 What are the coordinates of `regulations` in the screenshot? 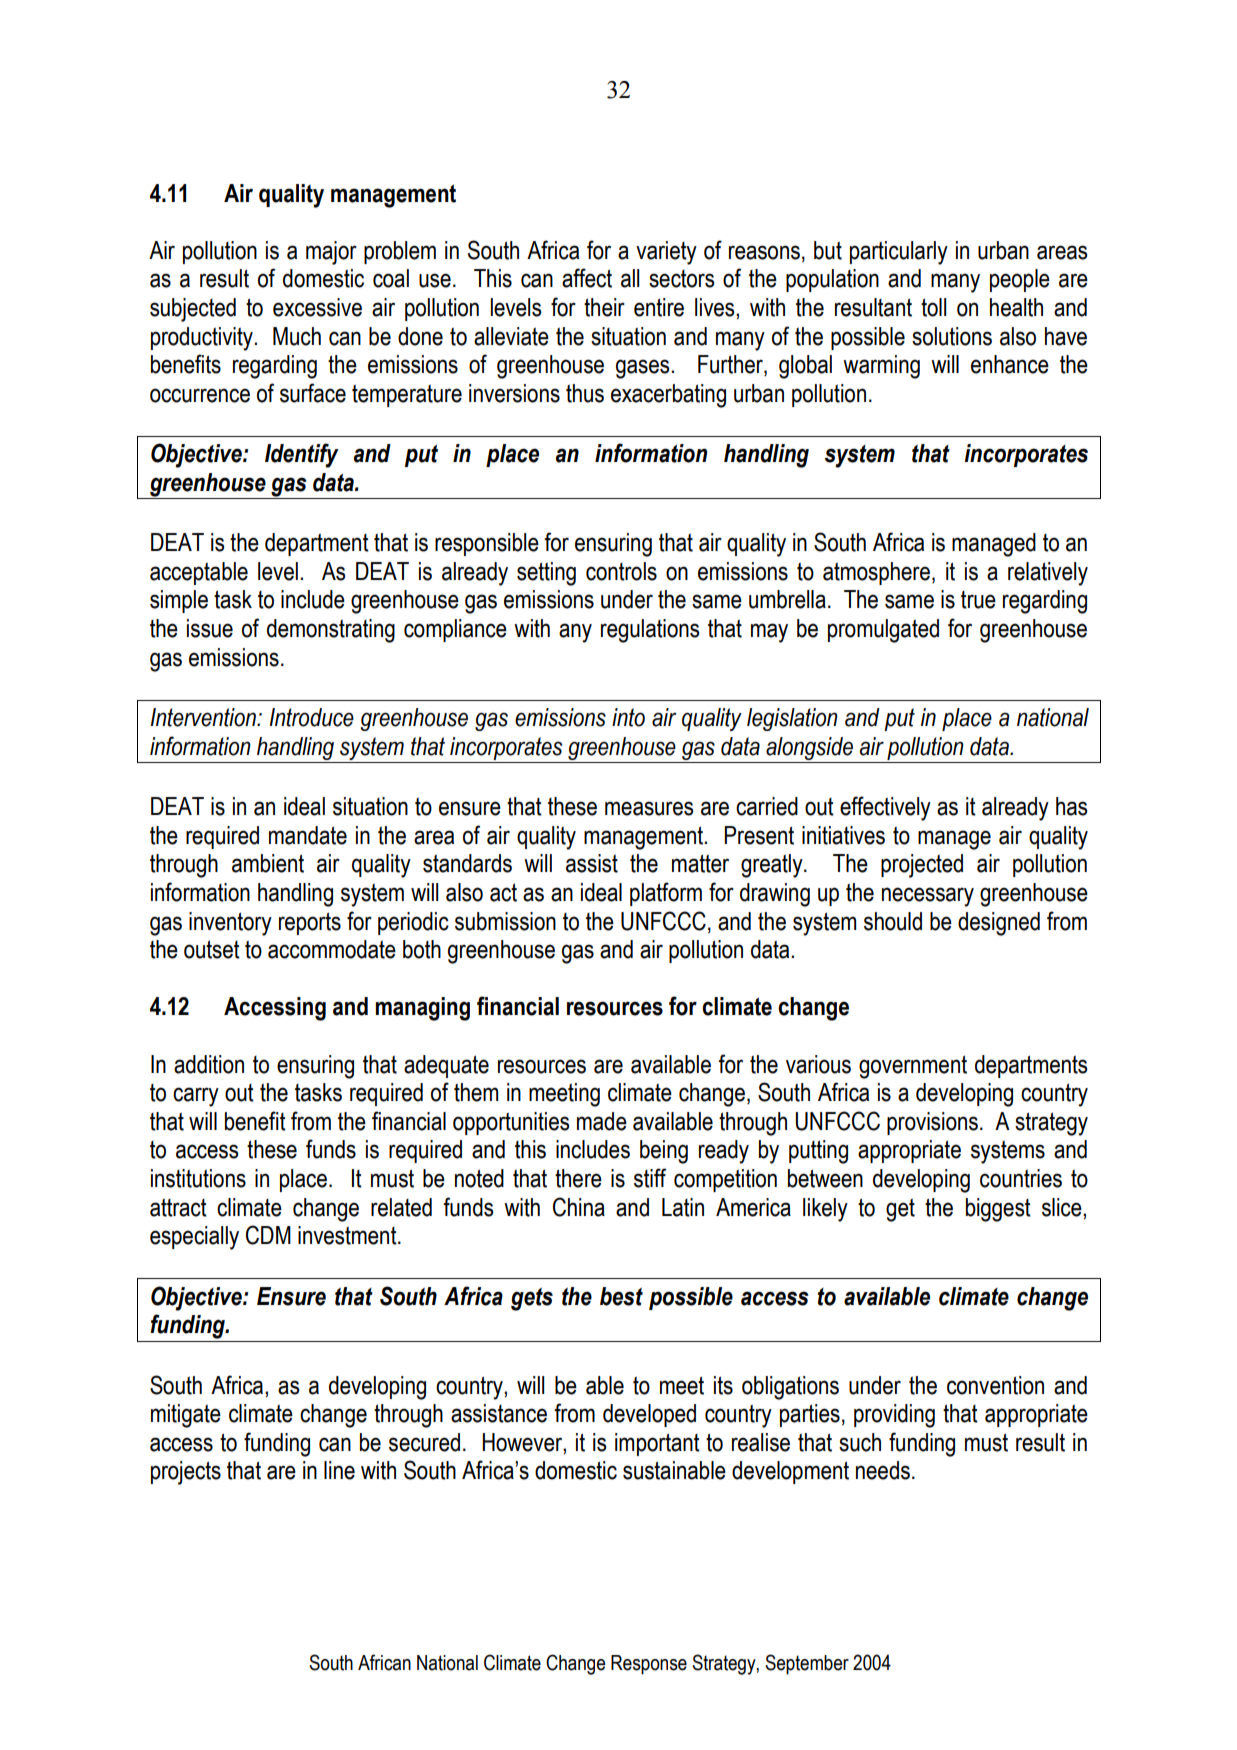 It's located at (650, 631).
